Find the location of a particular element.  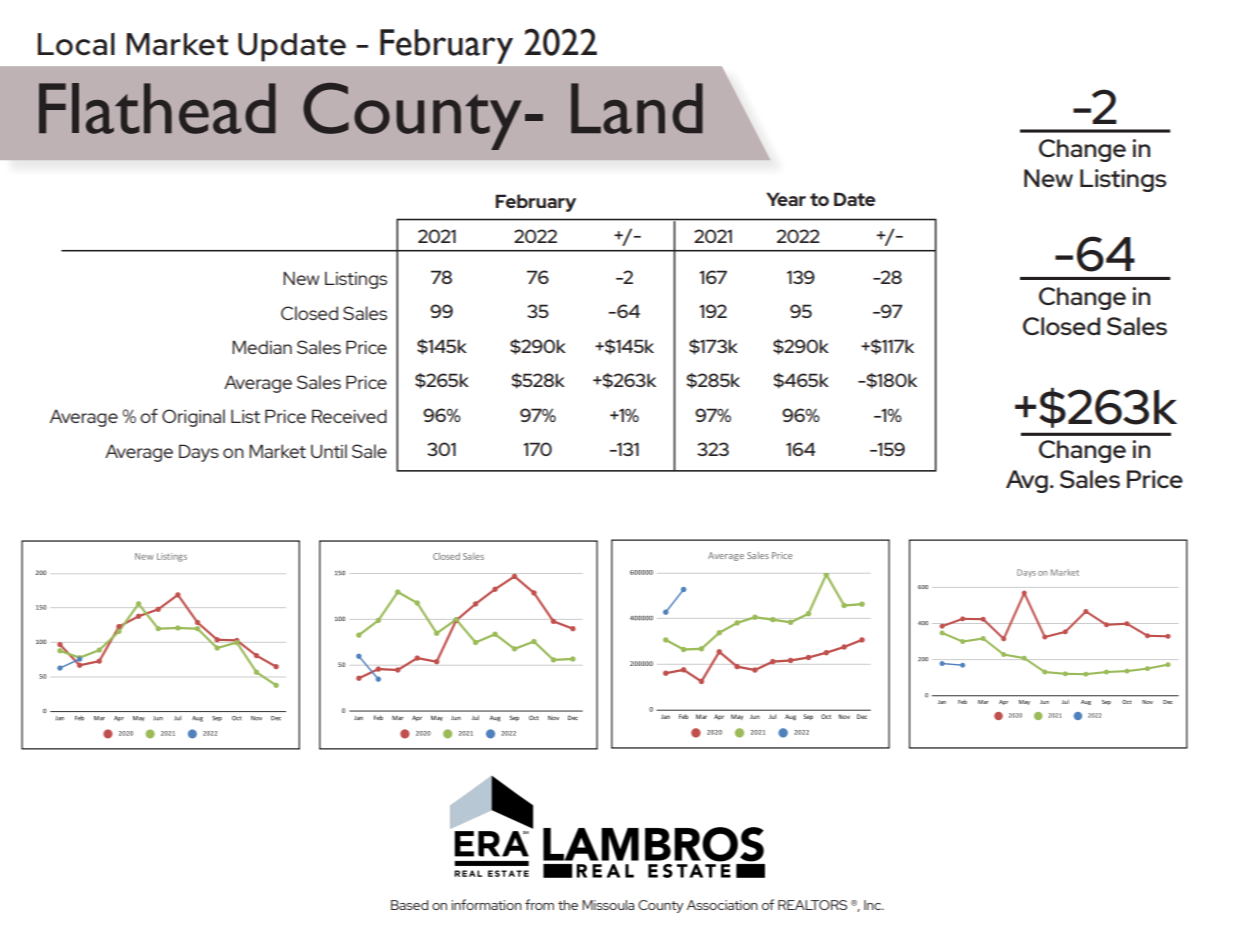

Local is located at coordinates (76, 44).
